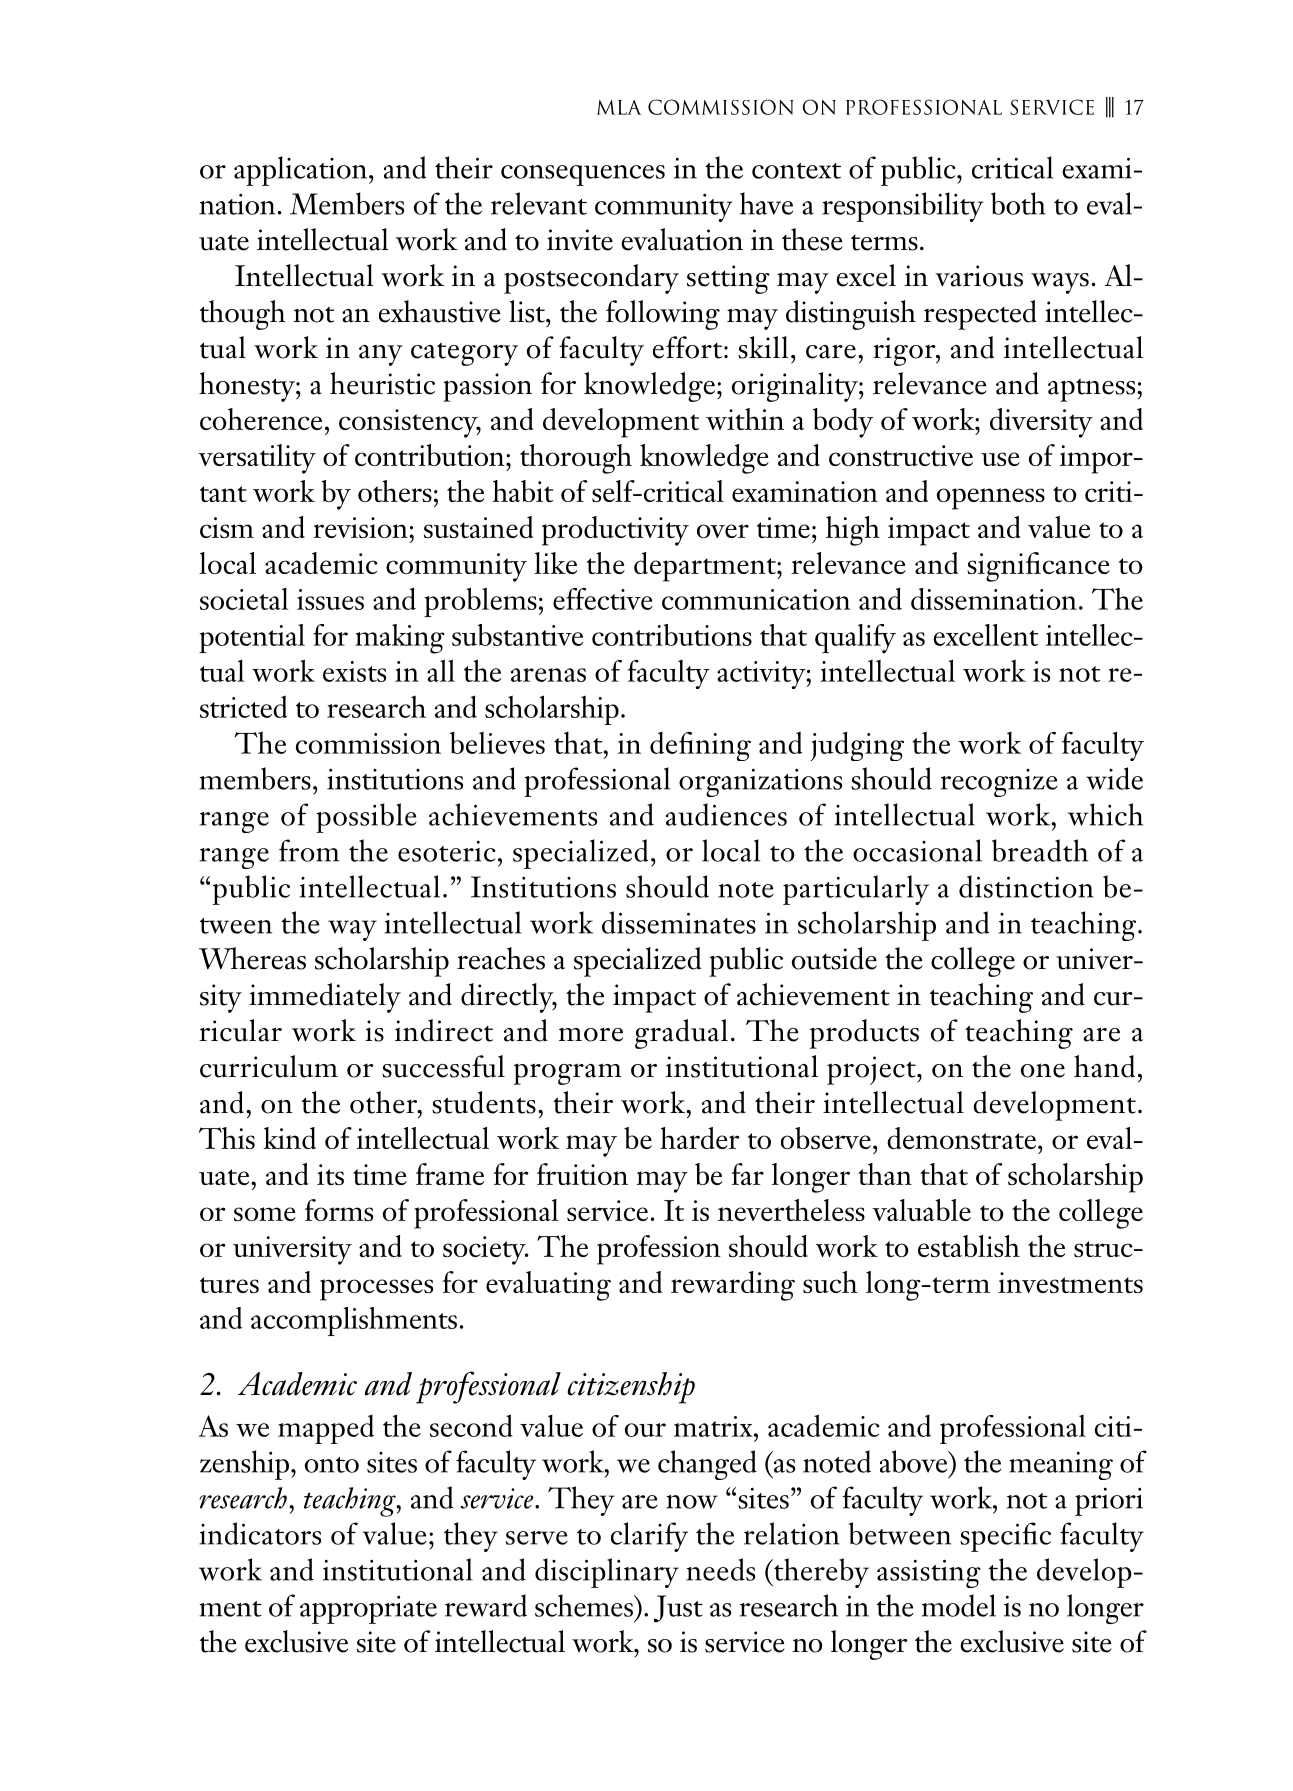 This screenshot has width=1293, height=1791. What do you see at coordinates (991, 499) in the screenshot?
I see `openness` at bounding box center [991, 499].
